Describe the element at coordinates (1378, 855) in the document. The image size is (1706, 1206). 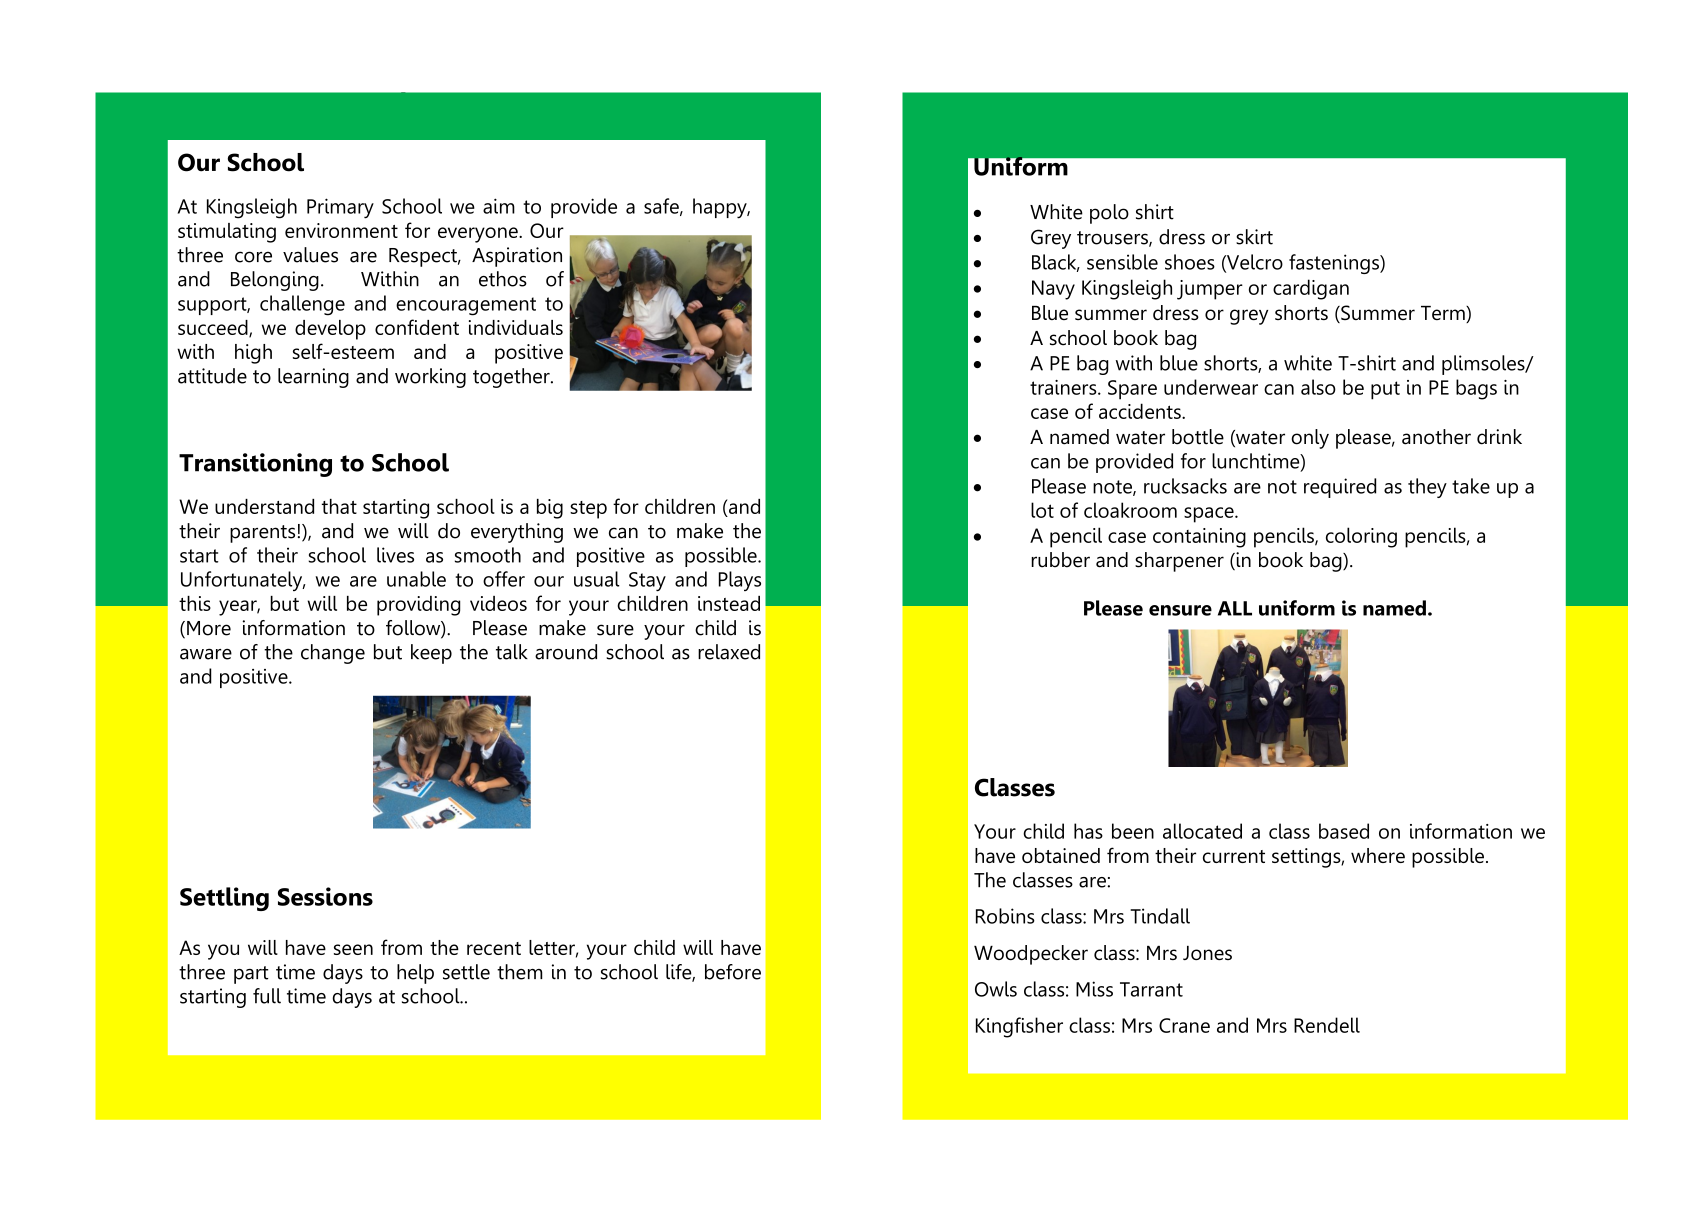
I see `where` at that location.
